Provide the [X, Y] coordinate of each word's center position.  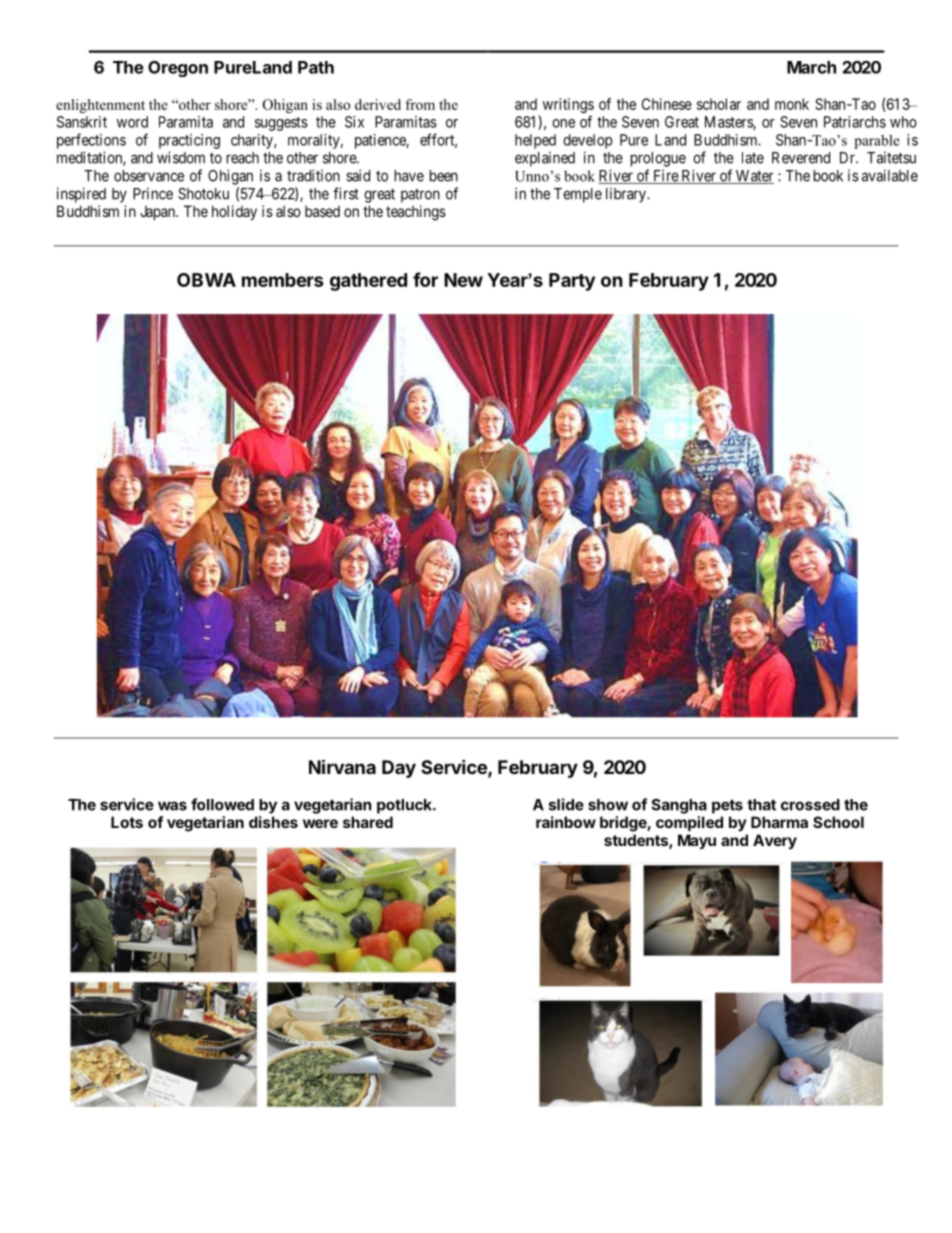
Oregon [178, 69]
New [463, 280]
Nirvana [342, 766]
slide [566, 804]
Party [572, 282]
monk [792, 104]
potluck [405, 806]
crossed [810, 805]
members [283, 280]
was [172, 806]
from [420, 104]
